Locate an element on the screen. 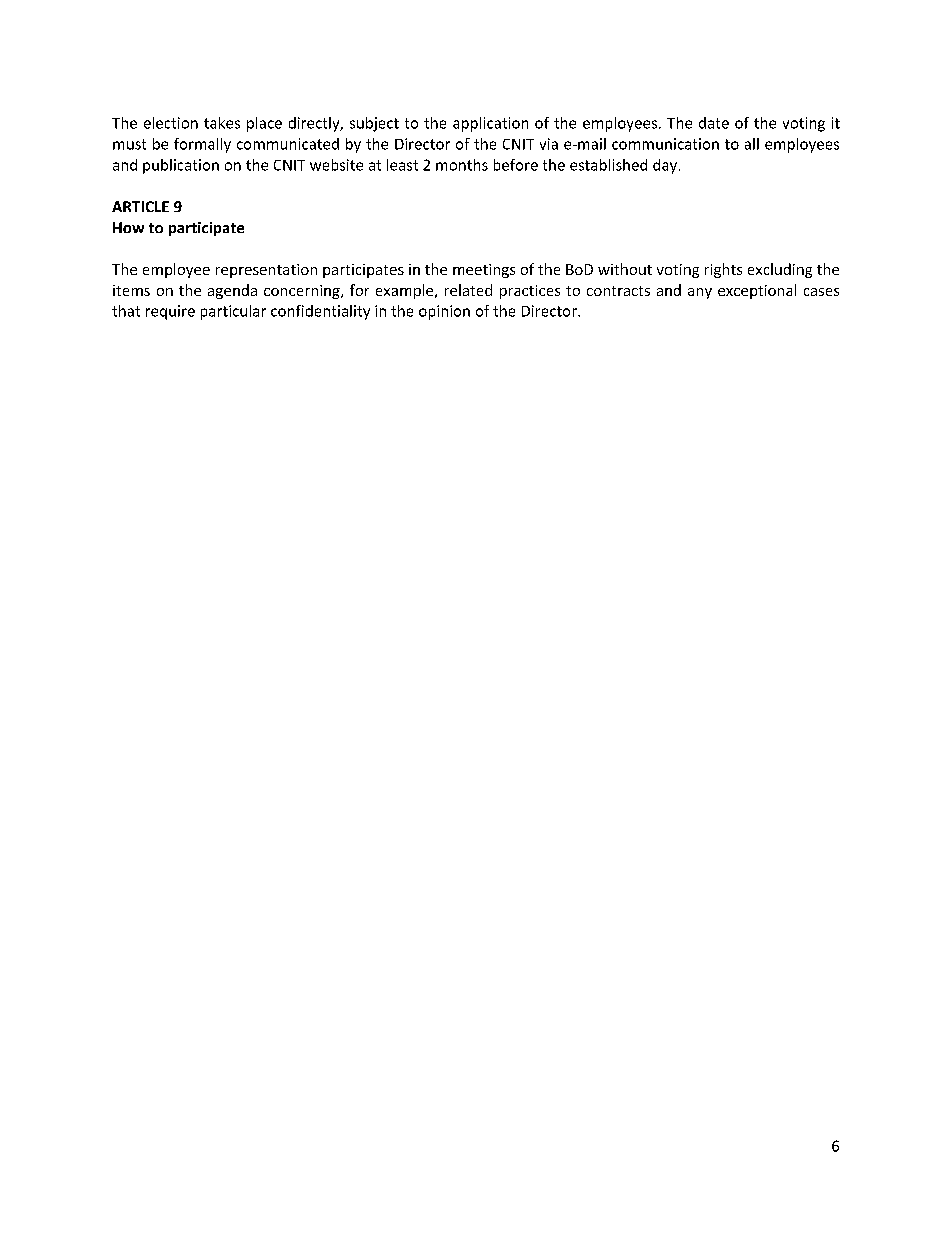 This screenshot has height=1233, width=952. rights is located at coordinates (723, 270).
